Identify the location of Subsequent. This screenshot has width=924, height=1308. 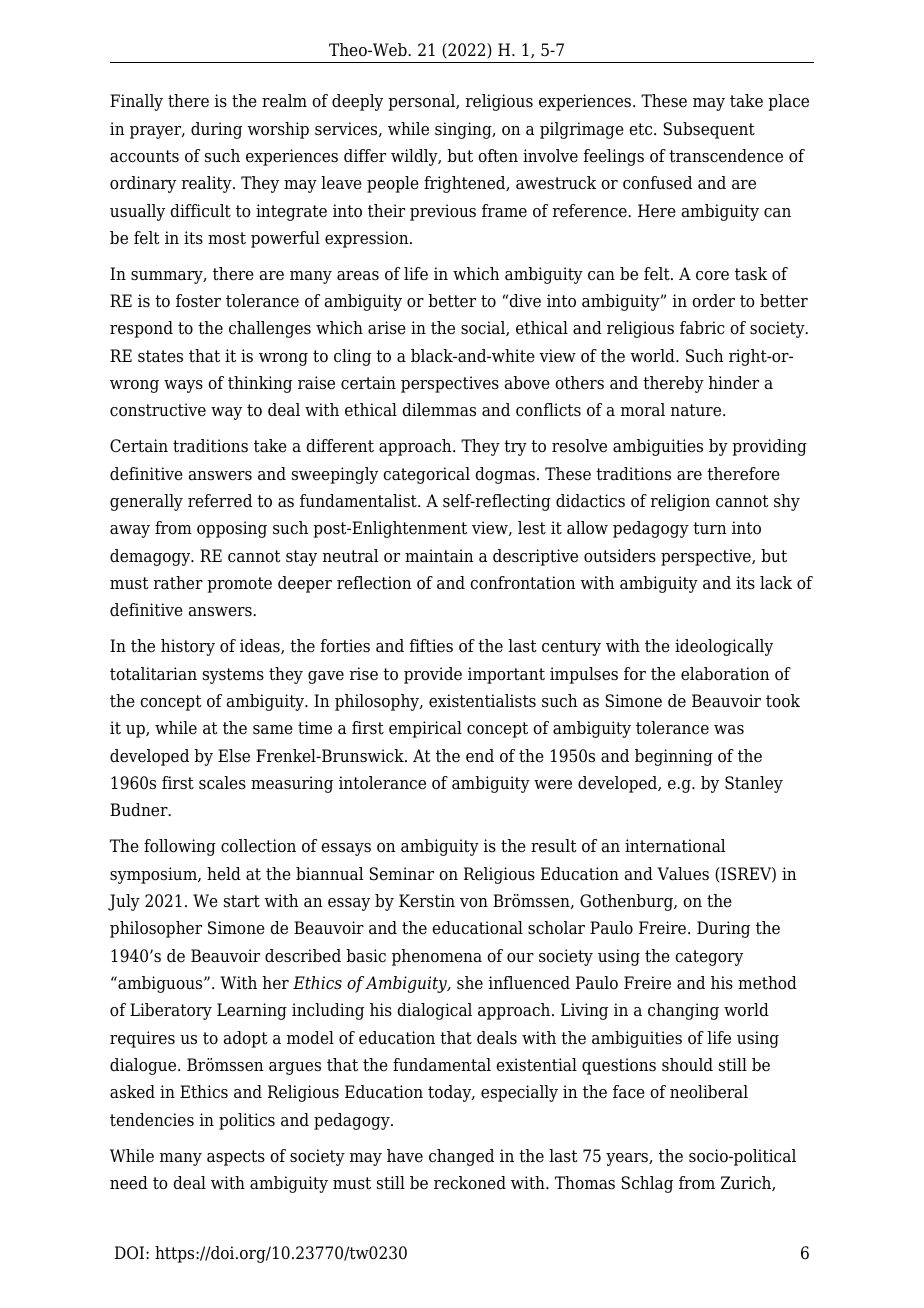
(709, 130).
